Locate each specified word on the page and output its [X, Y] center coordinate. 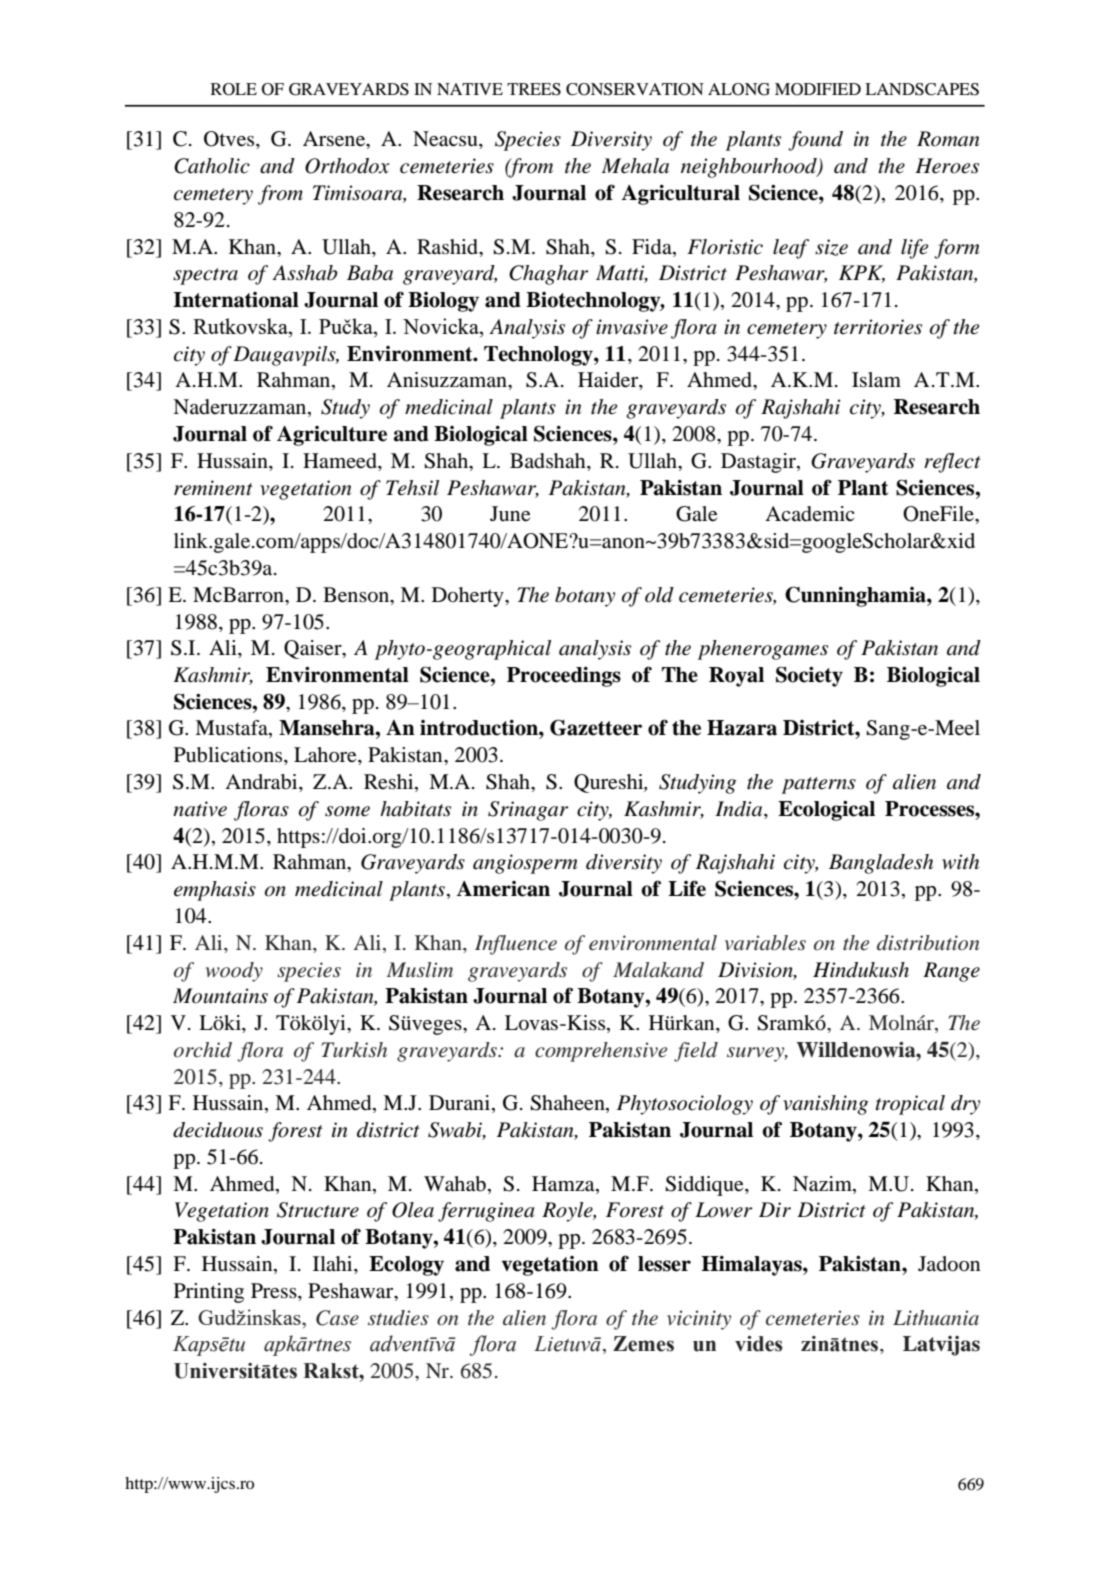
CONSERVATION [635, 89]
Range [951, 972]
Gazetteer [596, 727]
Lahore [326, 755]
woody [234, 972]
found [815, 141]
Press [275, 1291]
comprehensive [601, 1052]
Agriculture [332, 436]
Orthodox [347, 166]
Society [809, 676]
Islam [876, 380]
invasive [632, 327]
